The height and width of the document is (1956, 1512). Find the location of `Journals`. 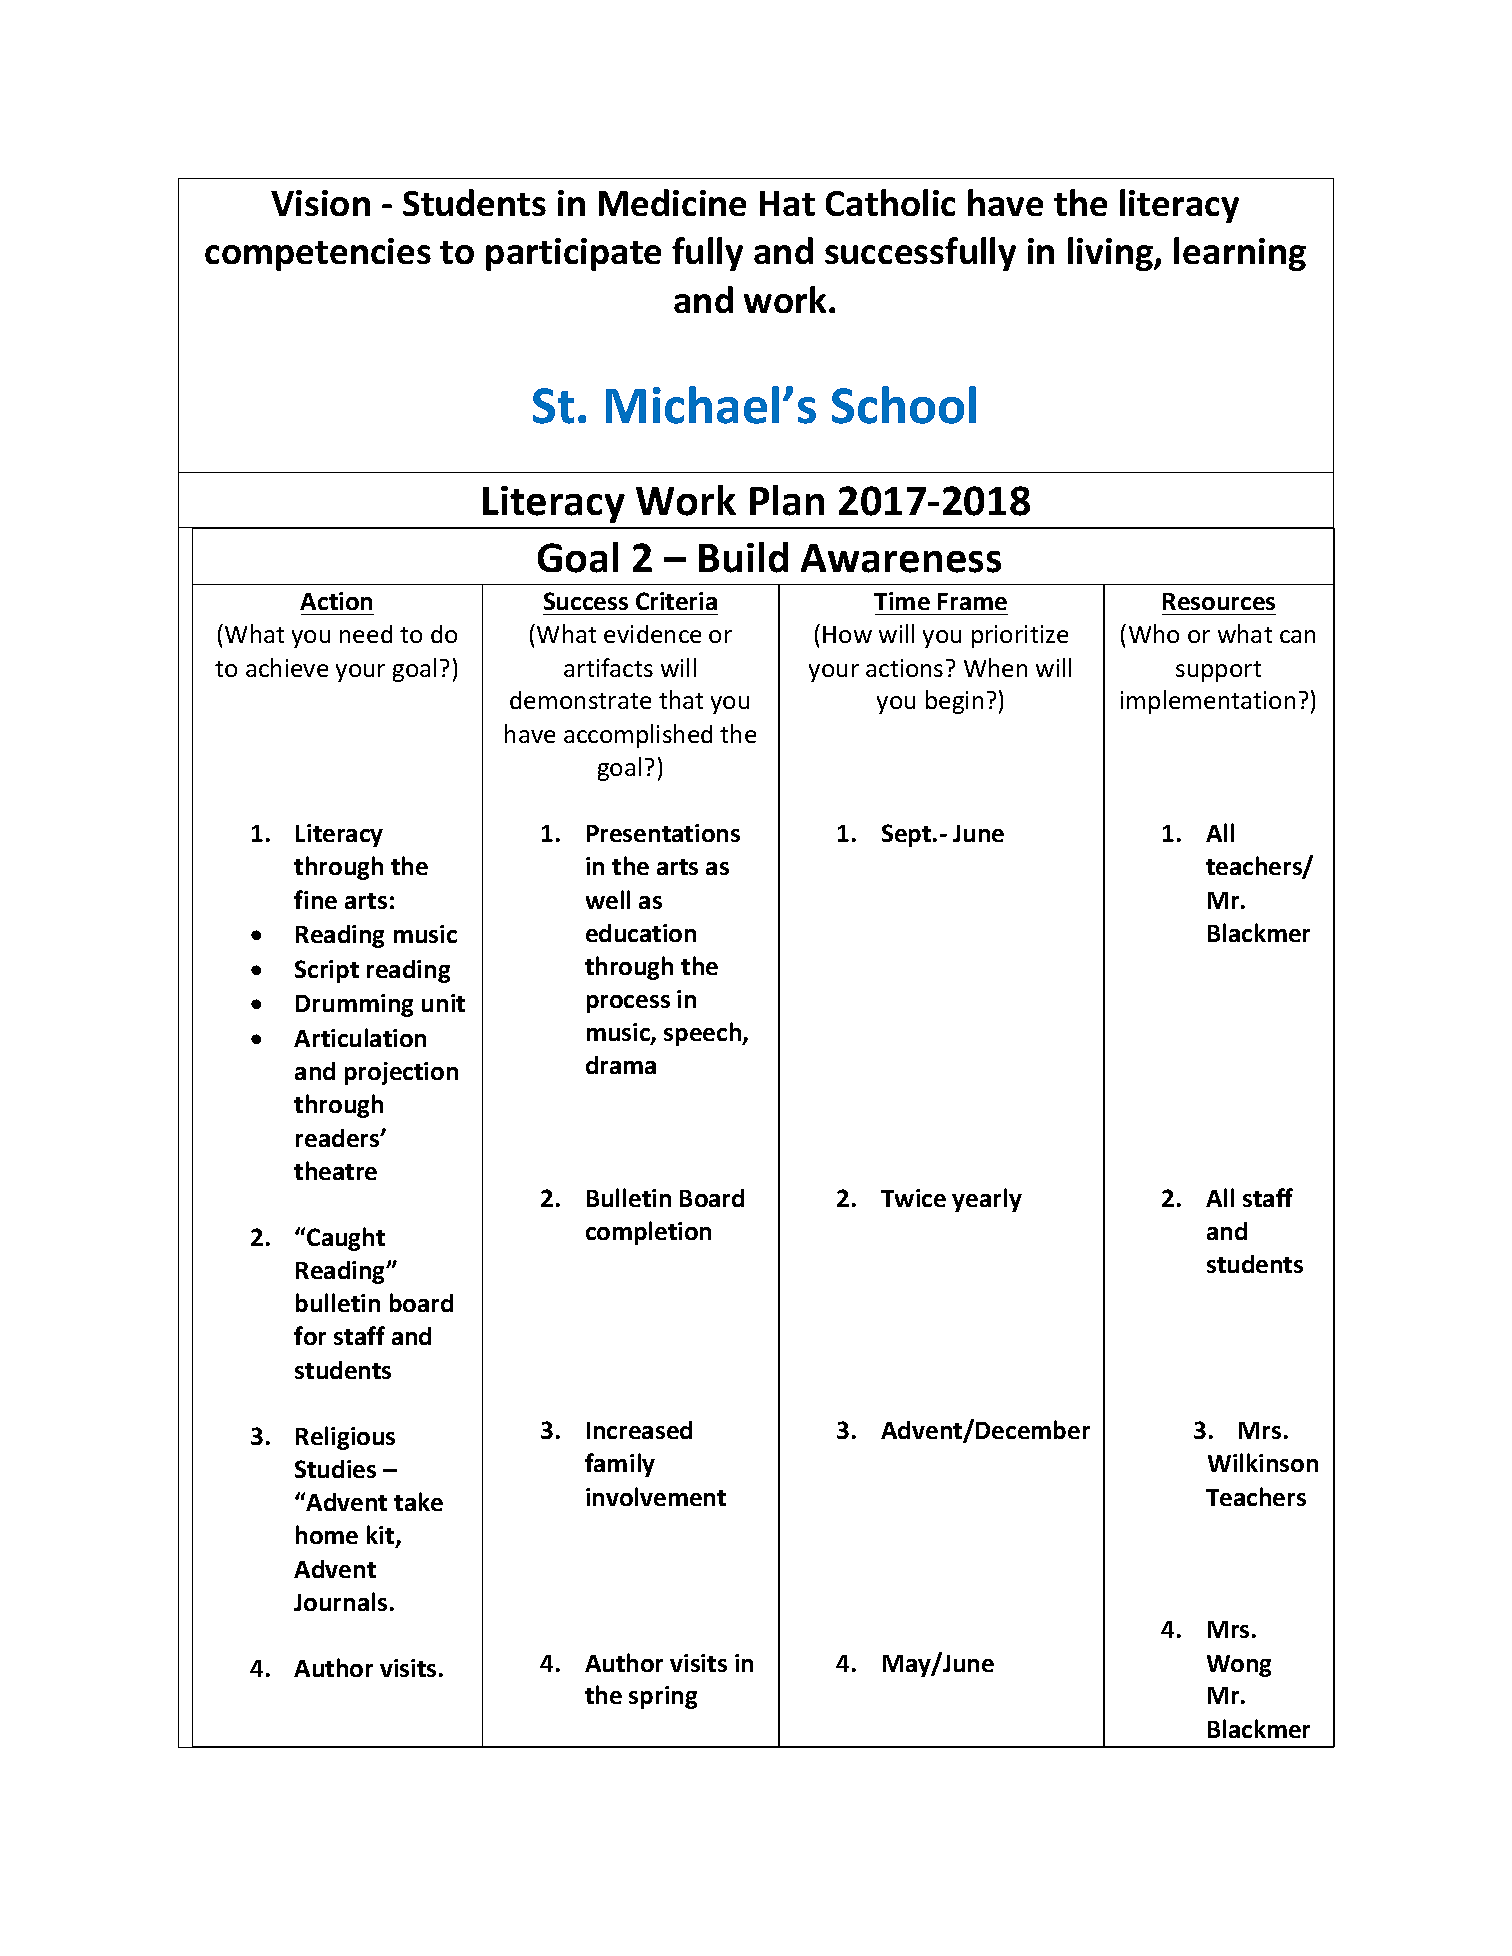

Journals is located at coordinates (340, 1601).
